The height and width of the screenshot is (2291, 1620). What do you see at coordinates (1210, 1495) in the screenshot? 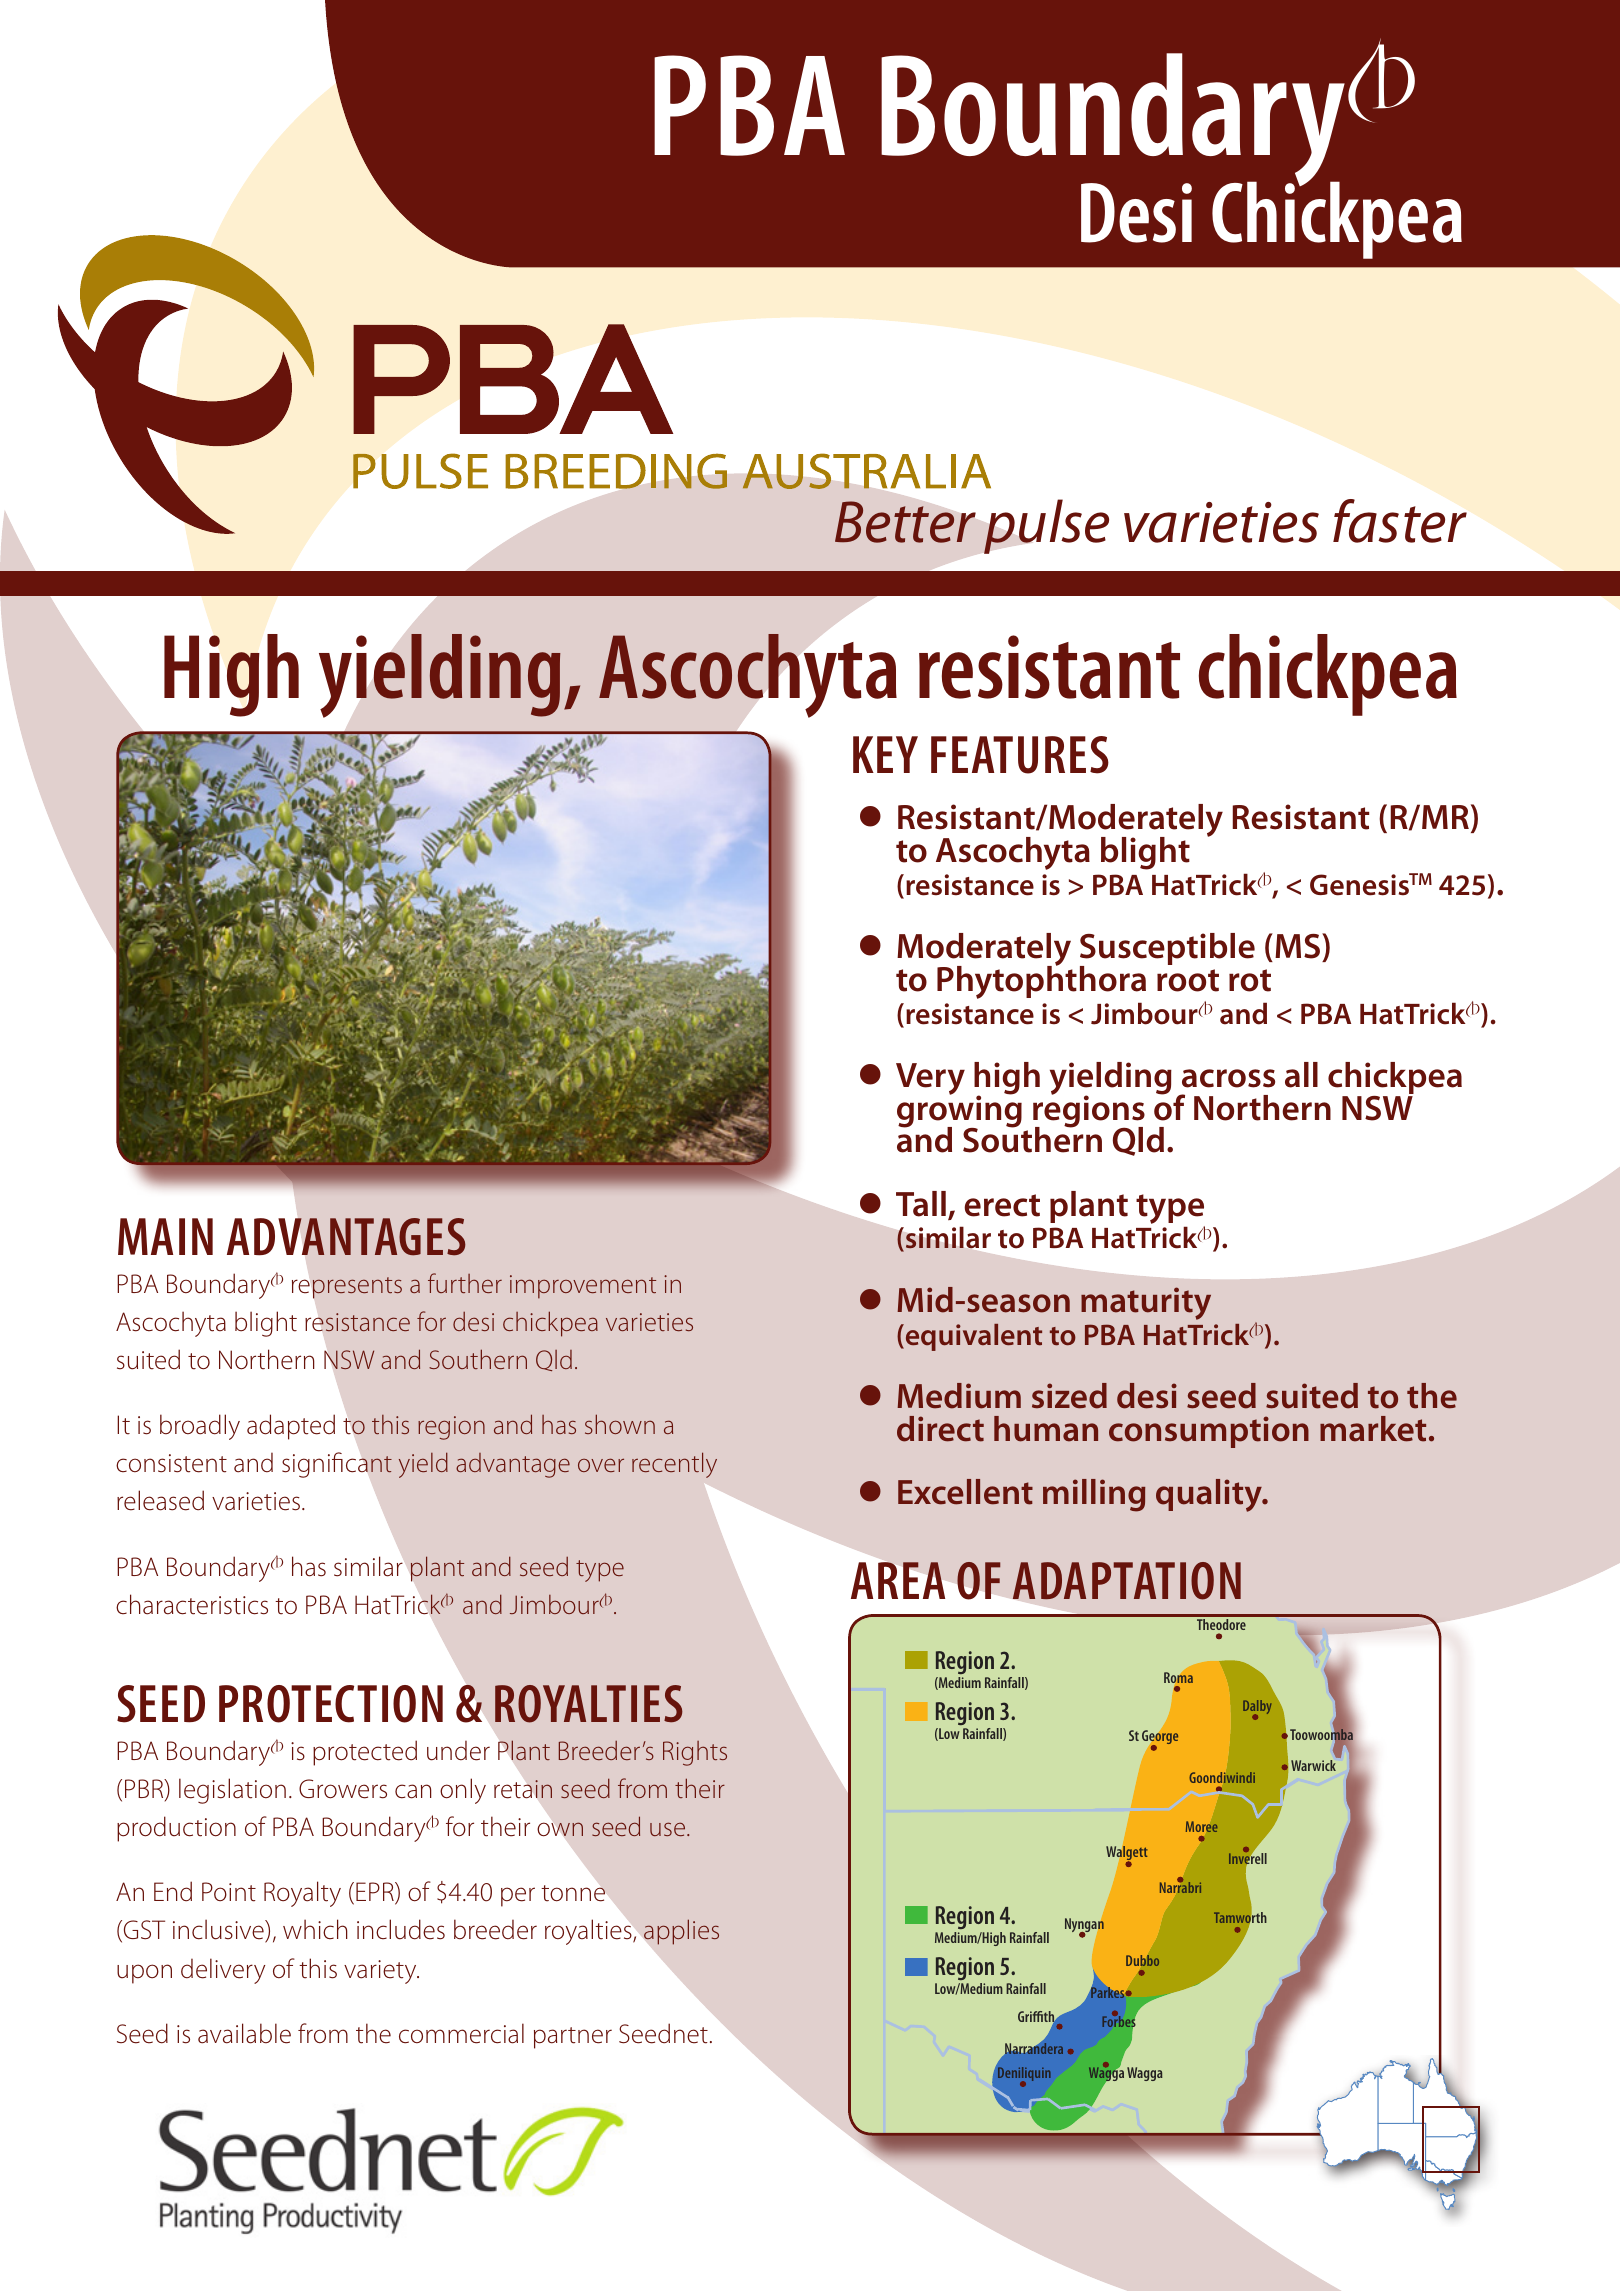
I see `quality` at bounding box center [1210, 1495].
